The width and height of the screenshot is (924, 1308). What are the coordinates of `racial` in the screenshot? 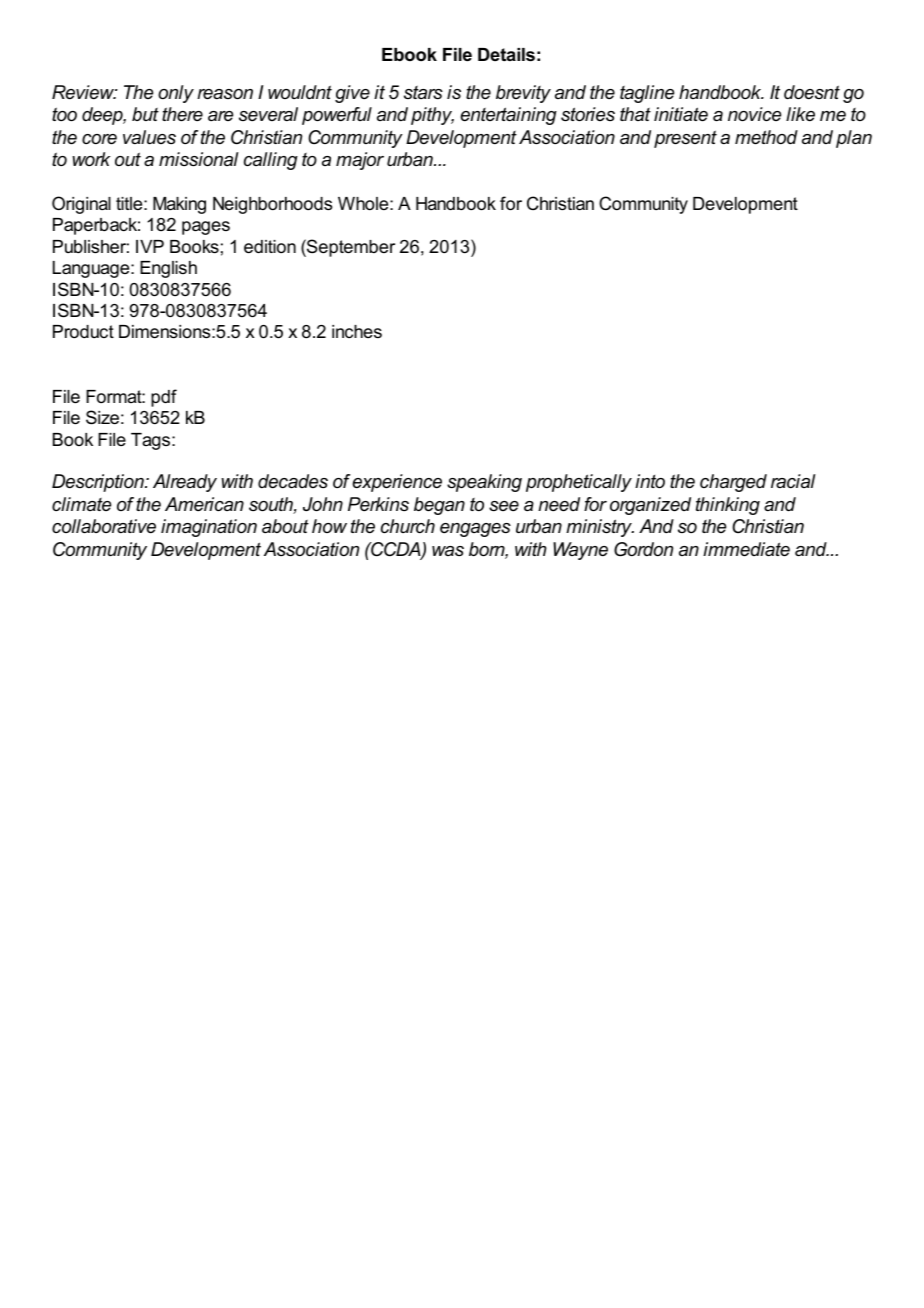 It's located at (793, 481).
